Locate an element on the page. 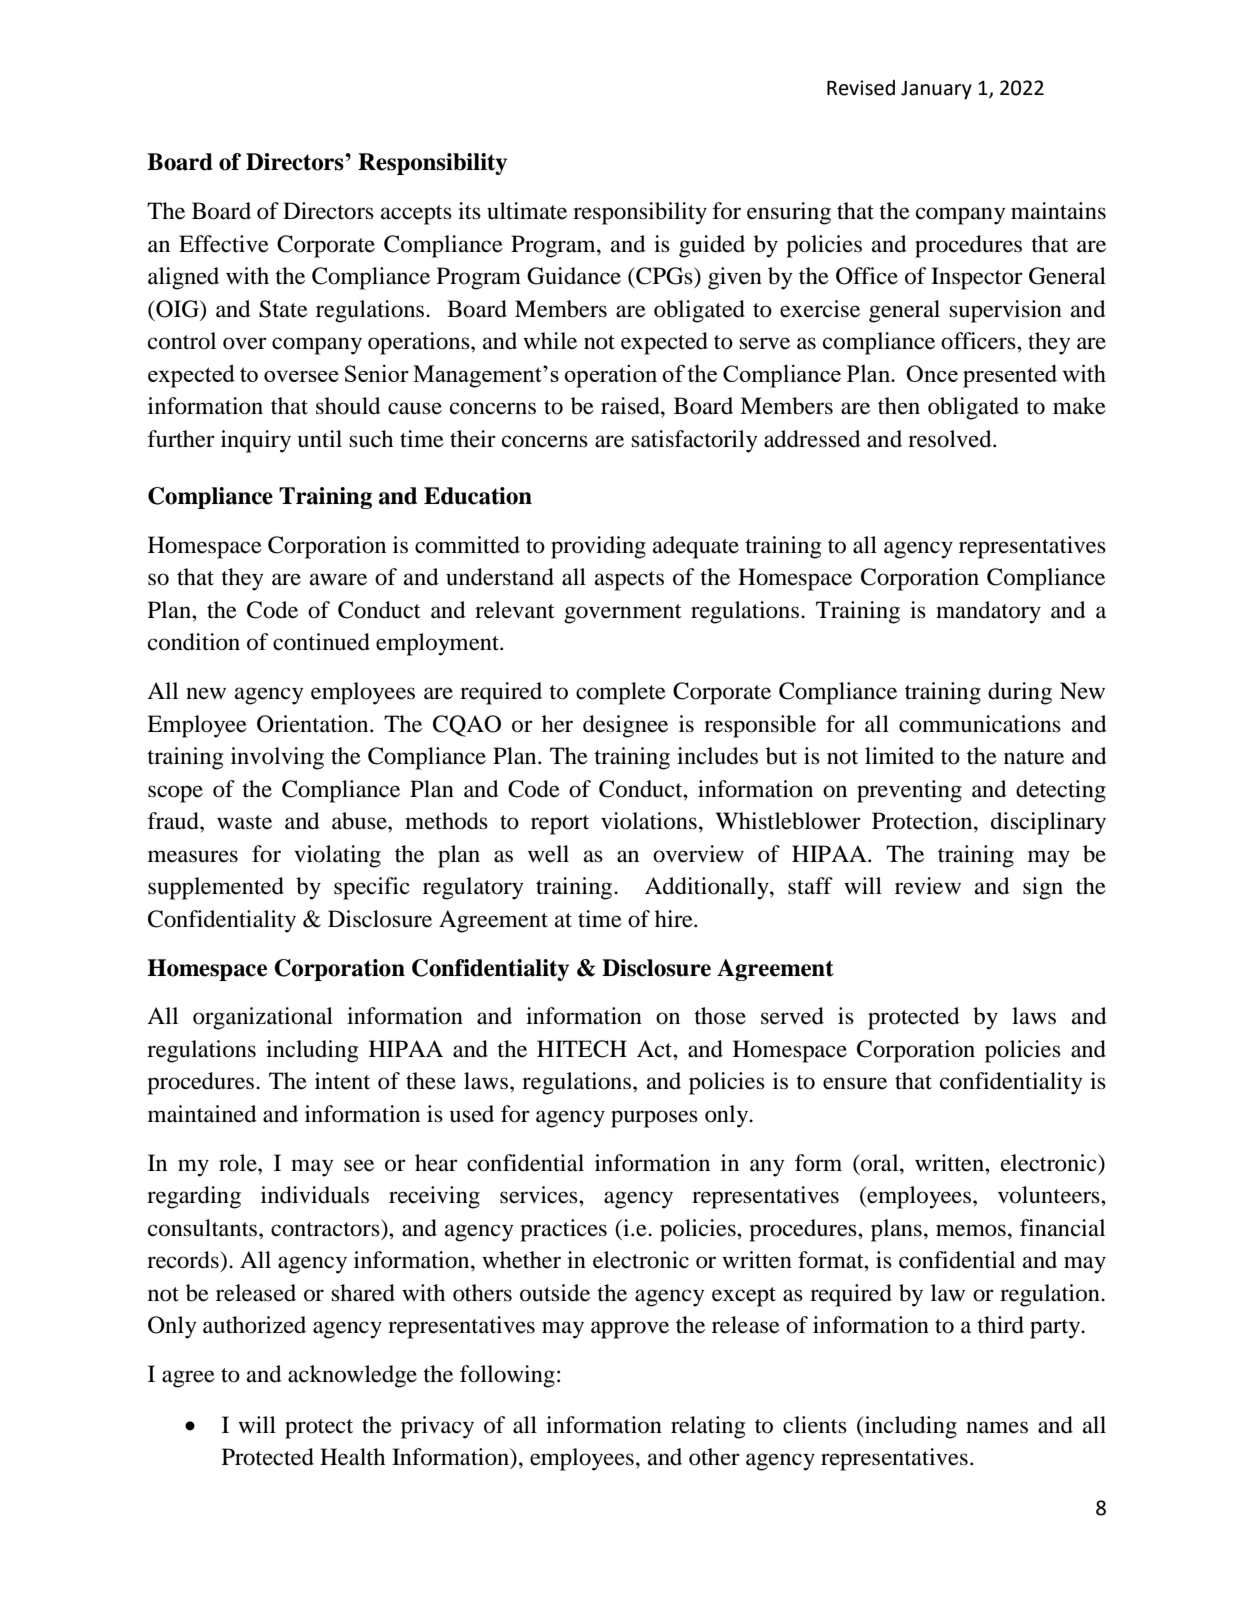 The width and height of the image is (1254, 1622). raised is located at coordinates (631, 406).
